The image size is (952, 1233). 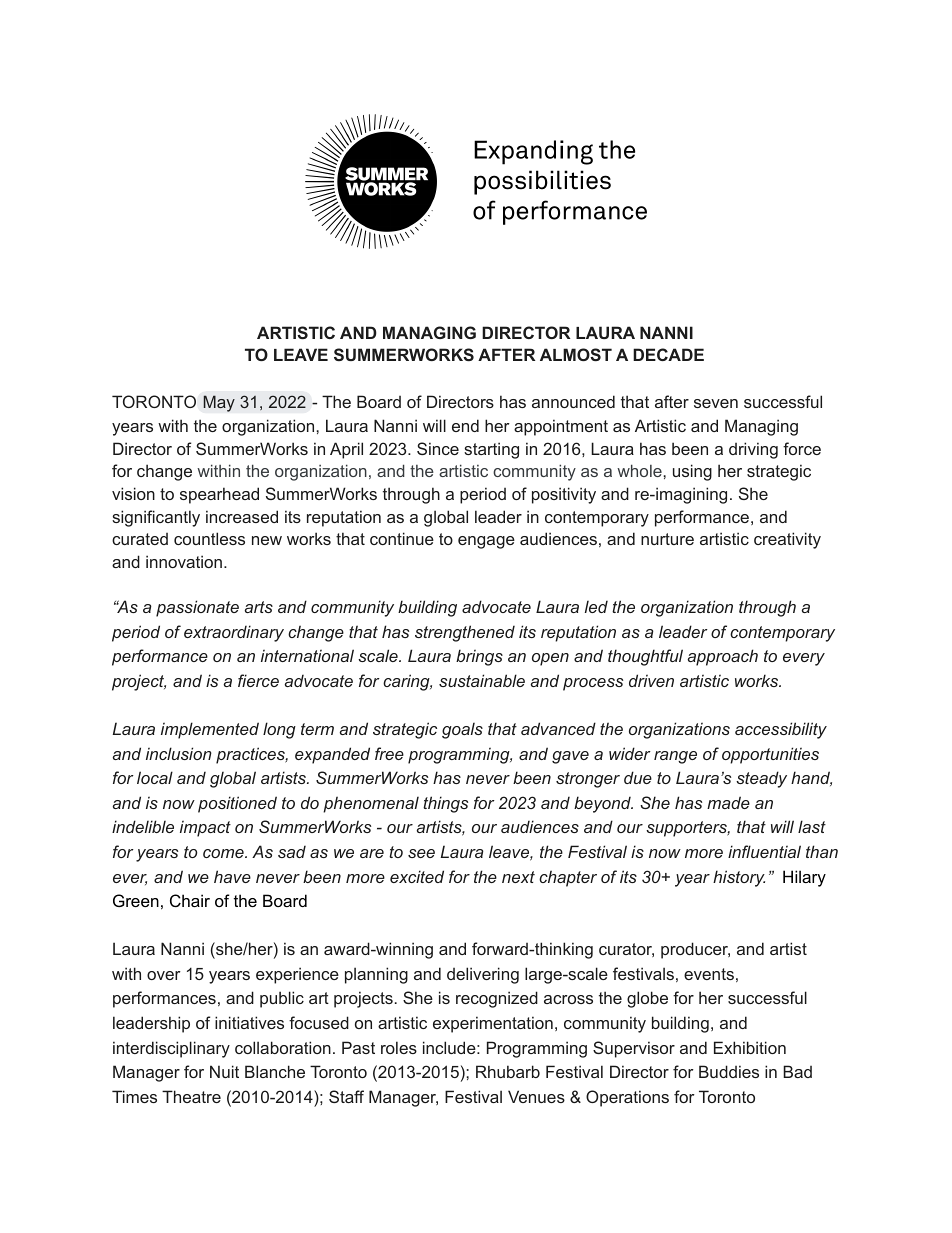 I want to click on seven, so click(x=716, y=403).
